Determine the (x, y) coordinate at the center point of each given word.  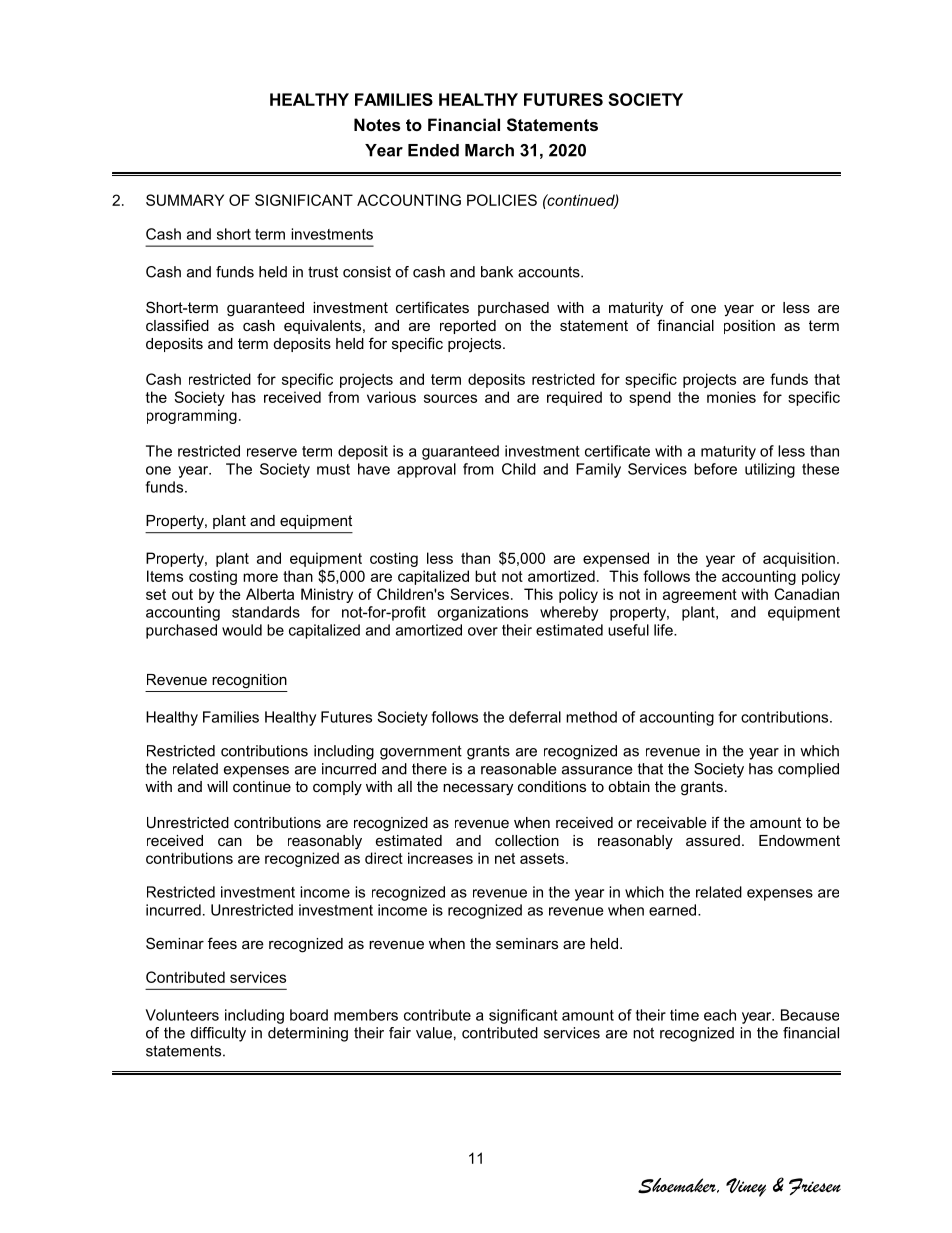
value (434, 1033)
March (489, 150)
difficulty (218, 1034)
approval (426, 470)
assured (713, 840)
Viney (746, 1187)
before (715, 469)
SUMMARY (185, 200)
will (217, 786)
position (749, 327)
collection (527, 840)
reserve (272, 452)
